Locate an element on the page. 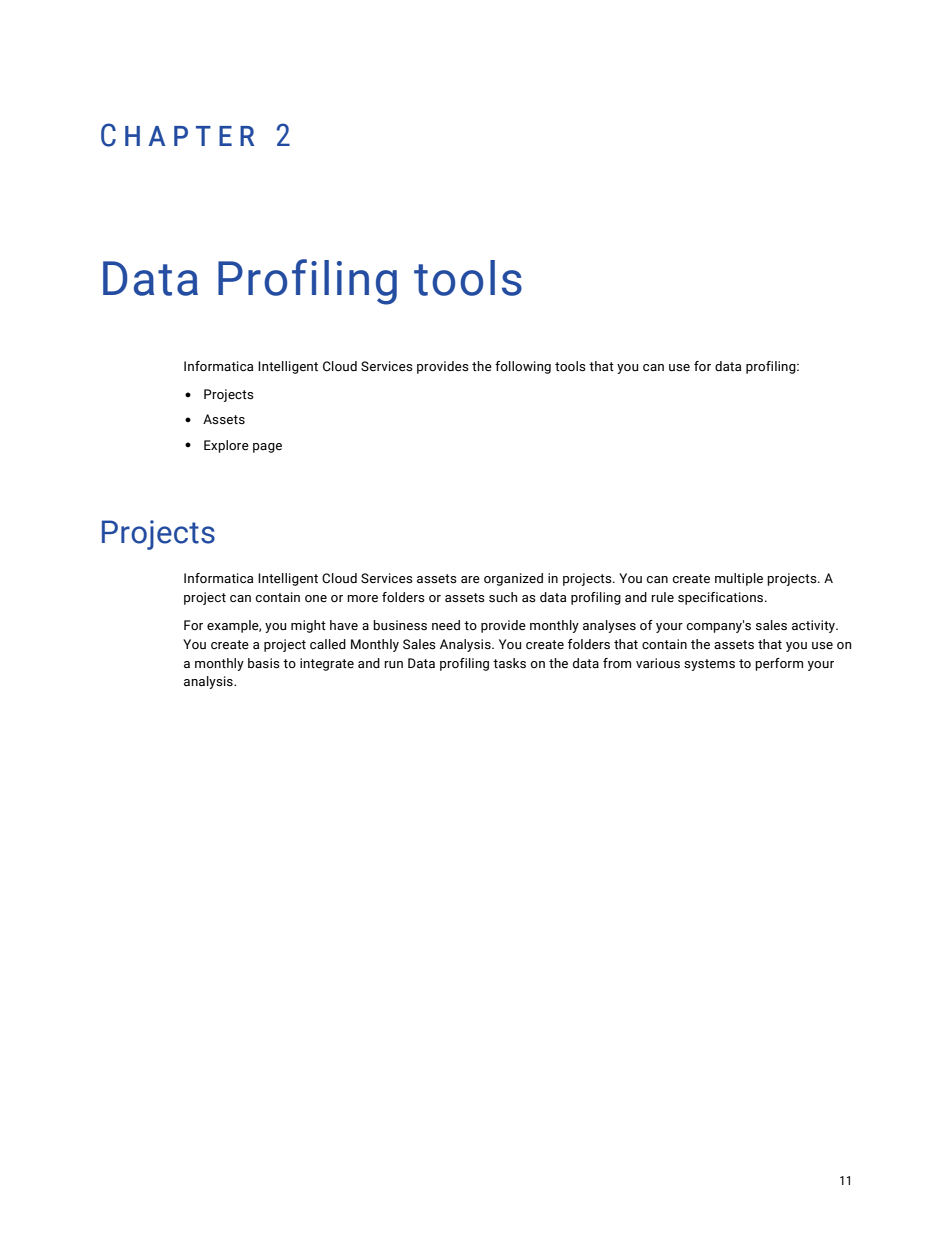  multiple is located at coordinates (739, 579).
